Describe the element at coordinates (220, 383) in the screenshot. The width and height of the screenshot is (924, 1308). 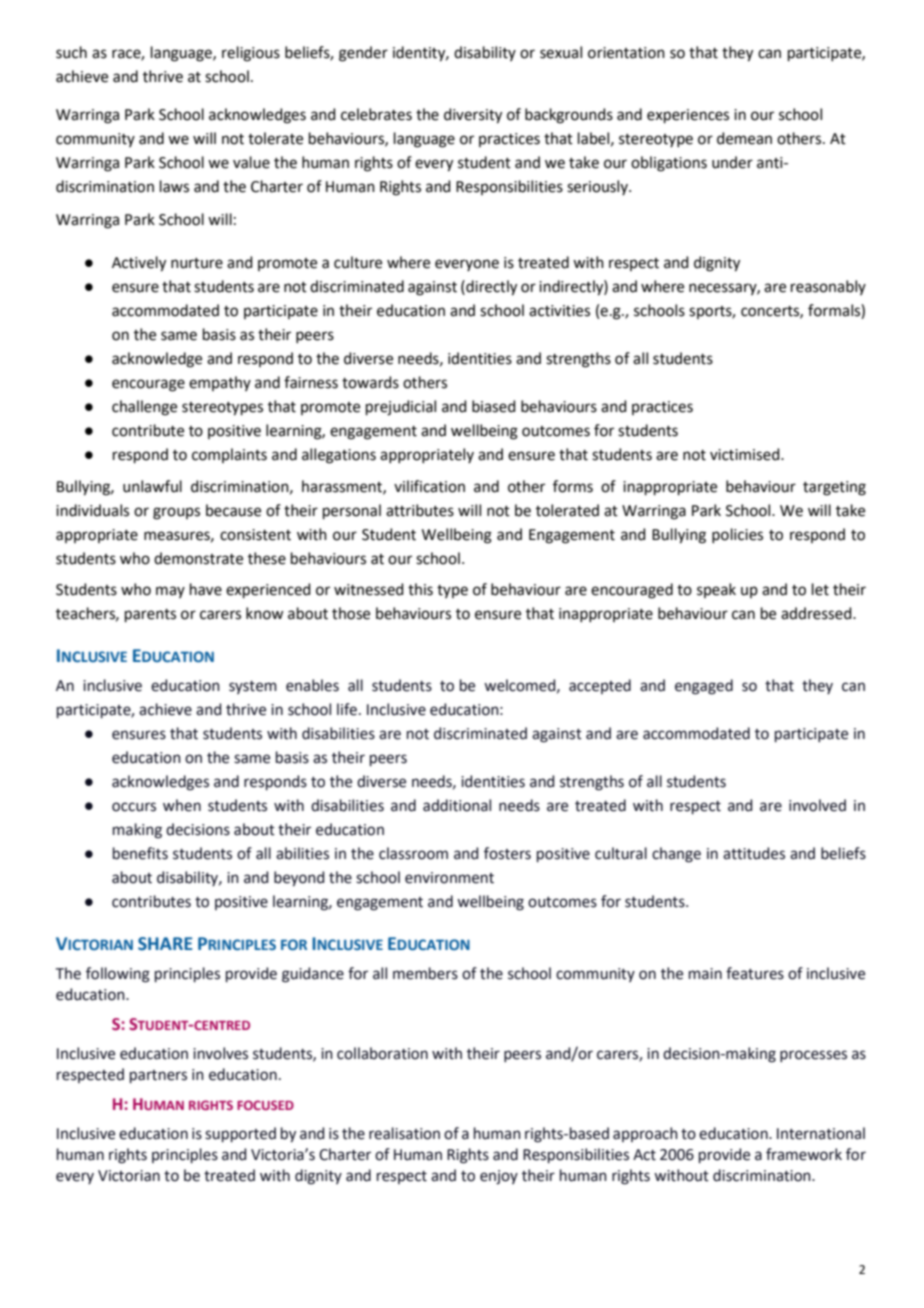
I see `empathy` at that location.
